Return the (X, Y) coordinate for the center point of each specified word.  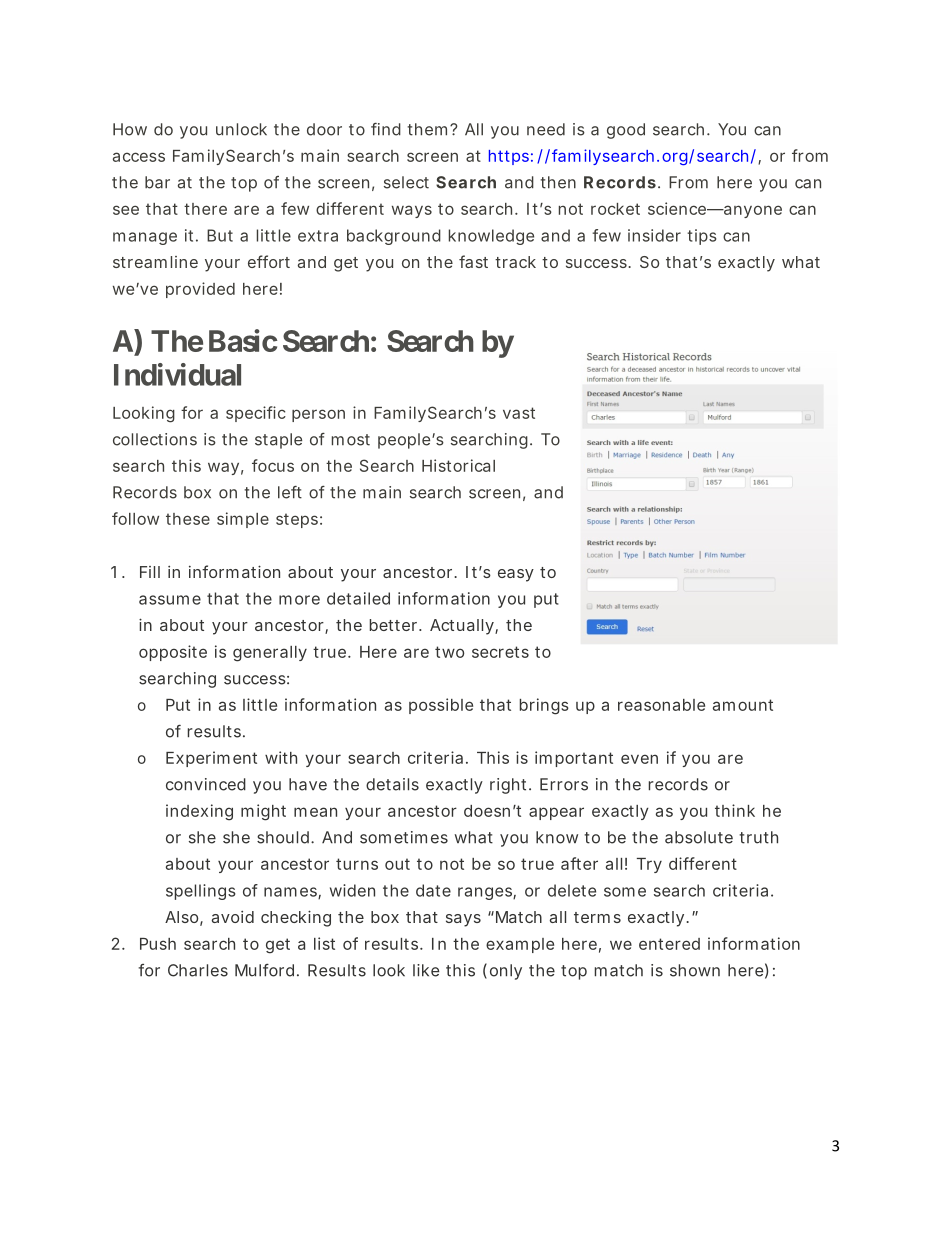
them (427, 129)
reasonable (661, 705)
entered (669, 944)
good (626, 131)
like (426, 970)
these (188, 519)
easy (516, 575)
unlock (241, 129)
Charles (198, 970)
